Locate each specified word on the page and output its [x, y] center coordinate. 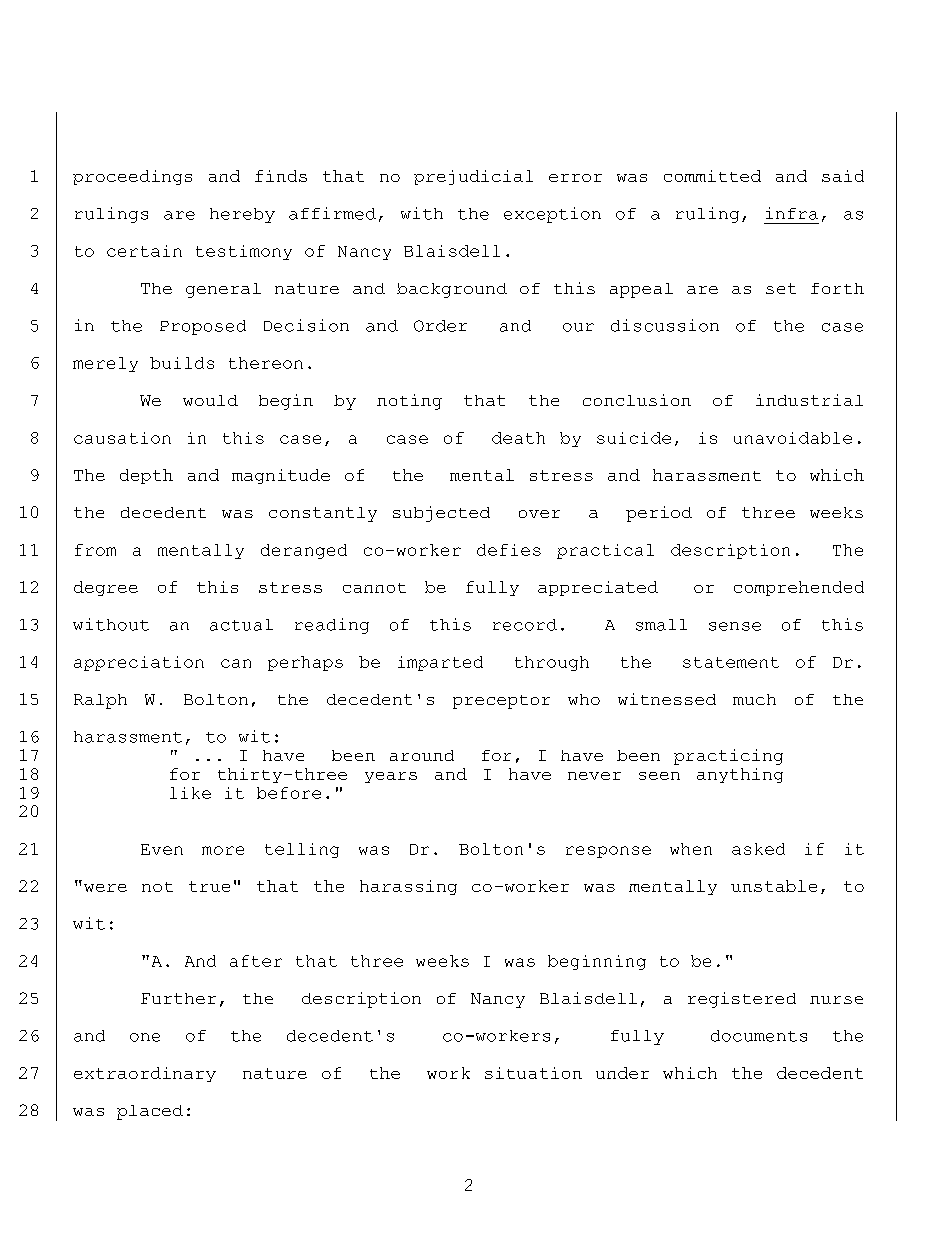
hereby [242, 215]
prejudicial [473, 177]
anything [740, 775]
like [190, 793]
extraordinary [145, 1074]
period [659, 514]
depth [146, 476]
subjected [441, 514]
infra [792, 213]
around [422, 755]
